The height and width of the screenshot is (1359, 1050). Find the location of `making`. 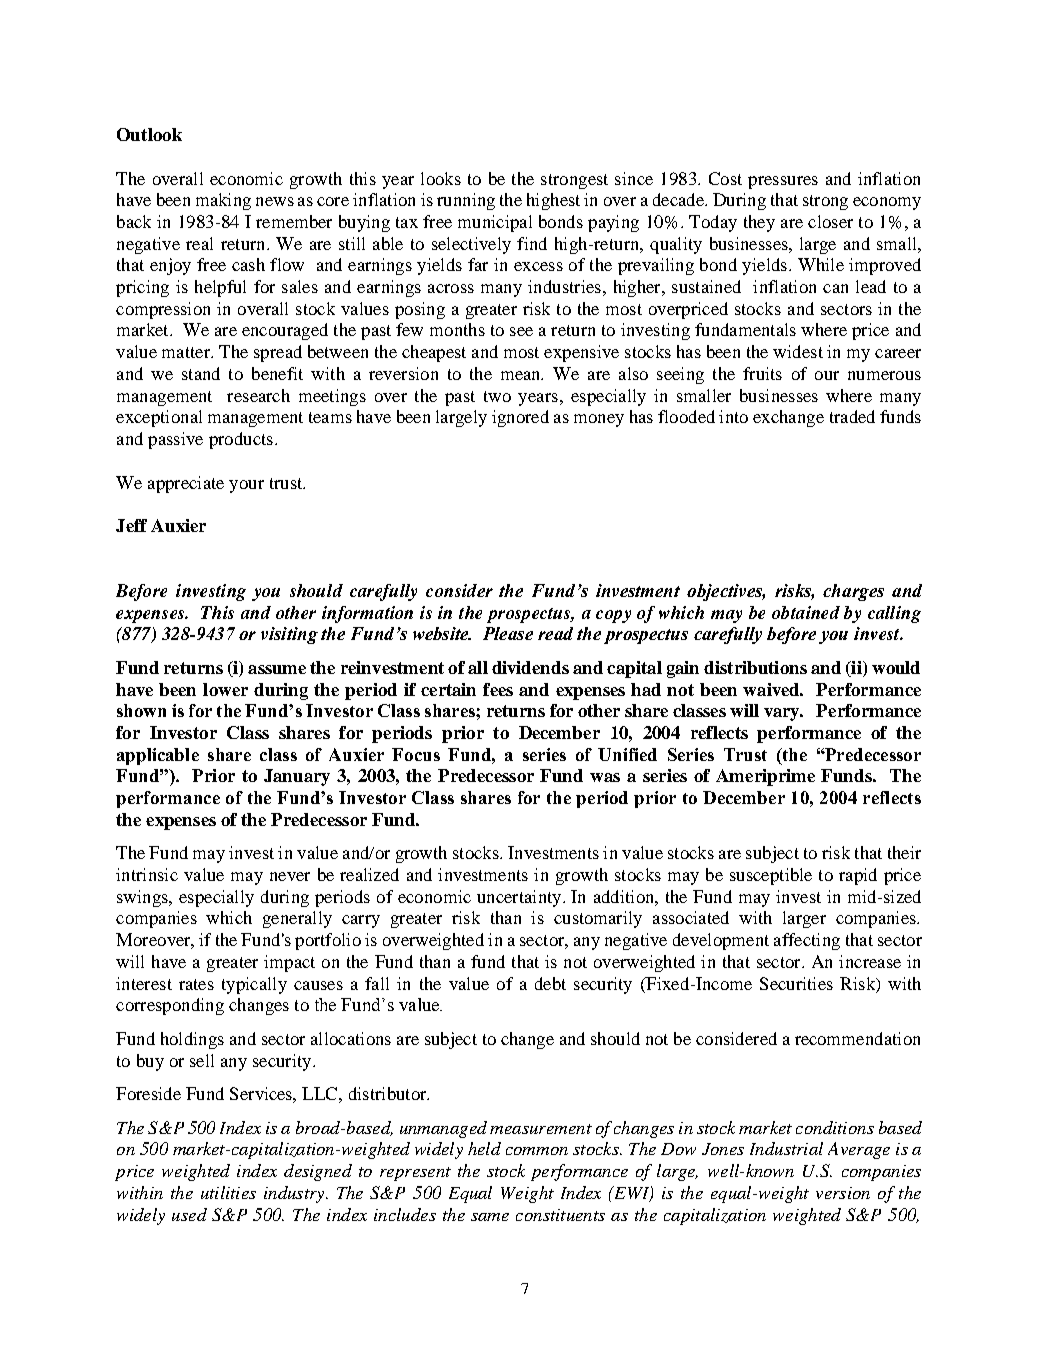

making is located at coordinates (223, 201).
